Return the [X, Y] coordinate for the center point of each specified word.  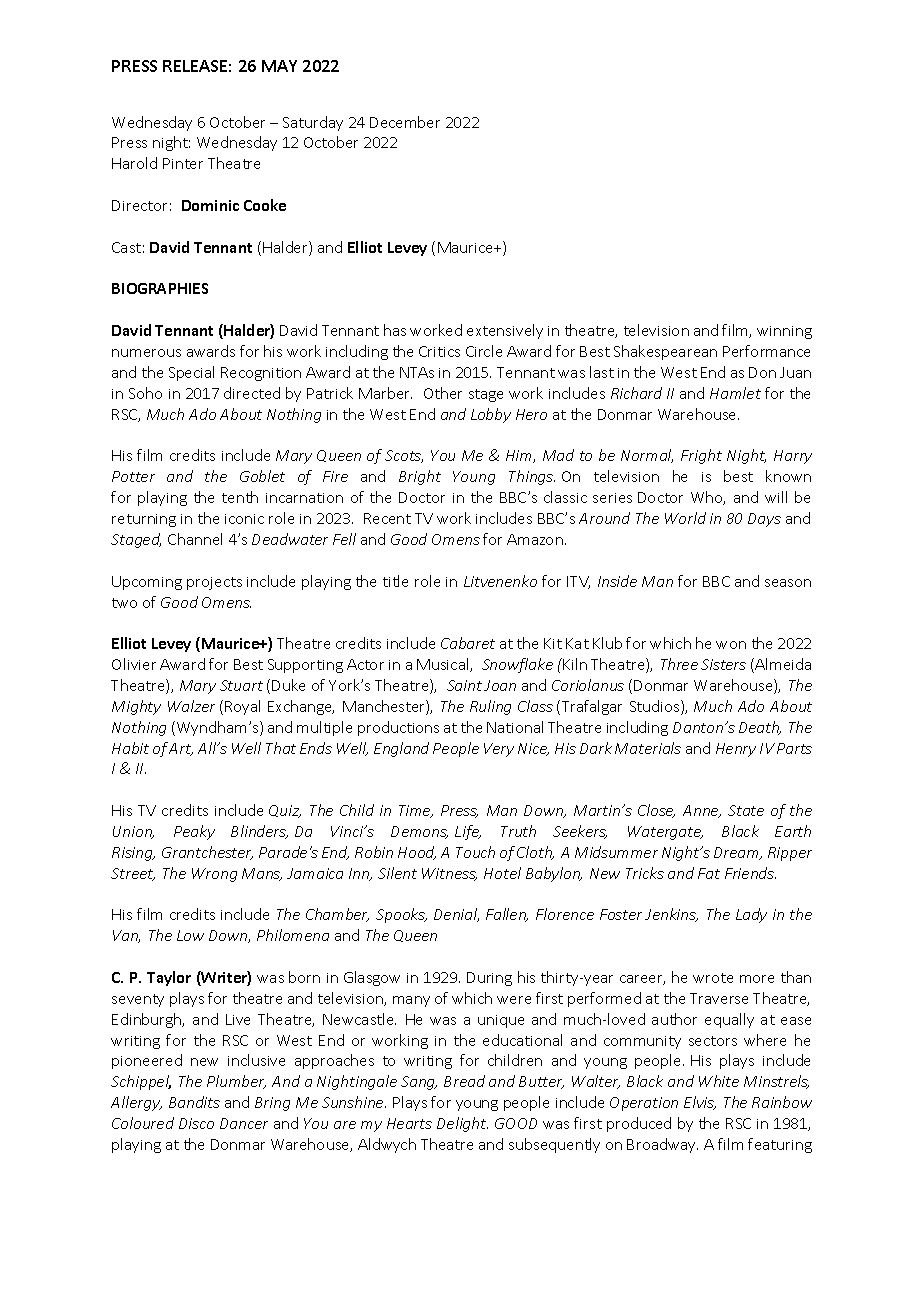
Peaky [194, 832]
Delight [462, 1124]
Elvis [700, 1103]
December [405, 122]
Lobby [491, 415]
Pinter [183, 163]
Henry [736, 750]
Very [499, 750]
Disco [196, 1123]
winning [784, 332]
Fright [701, 456]
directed [252, 393]
